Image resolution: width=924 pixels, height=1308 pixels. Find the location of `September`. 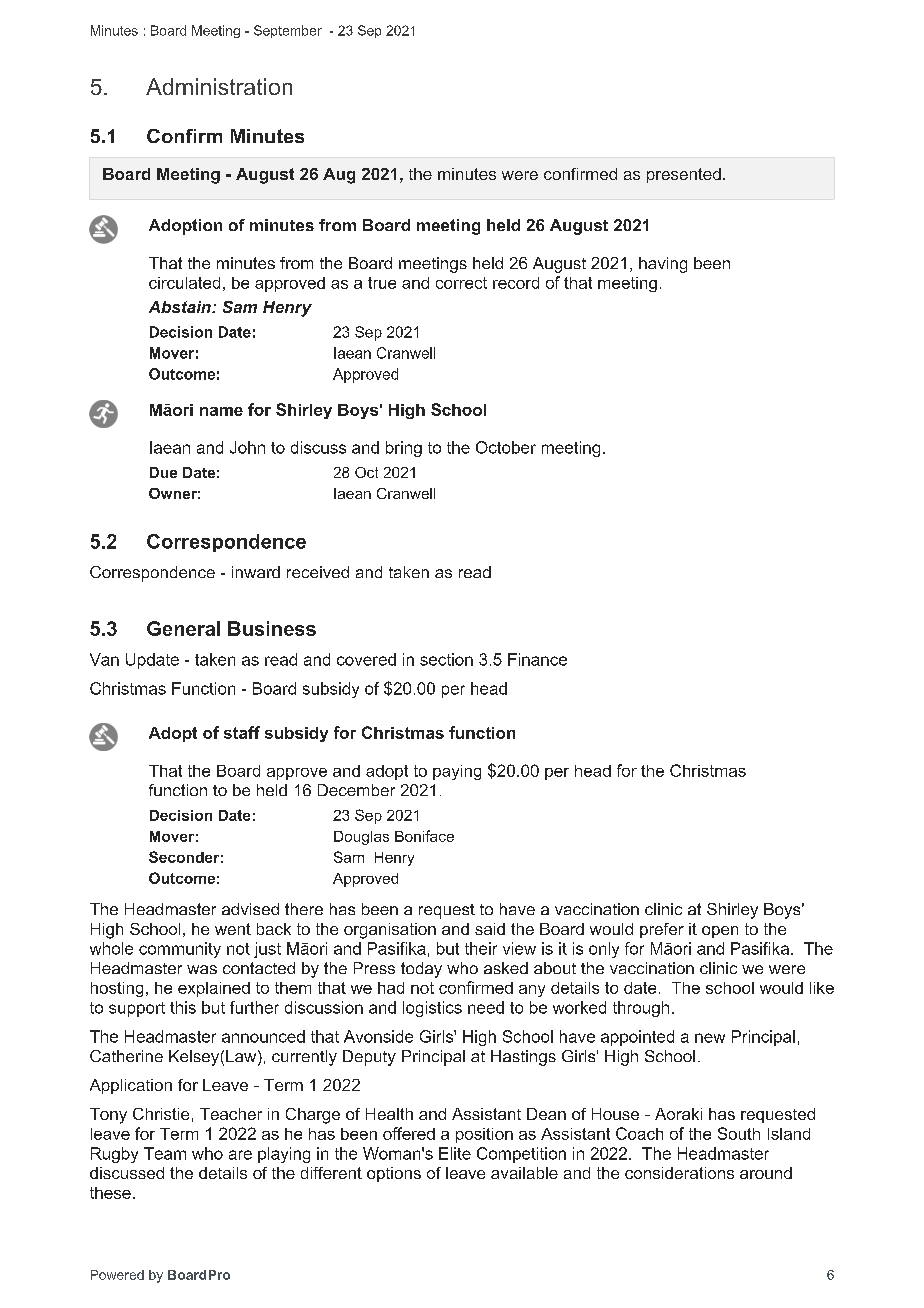

September is located at coordinates (288, 31).
